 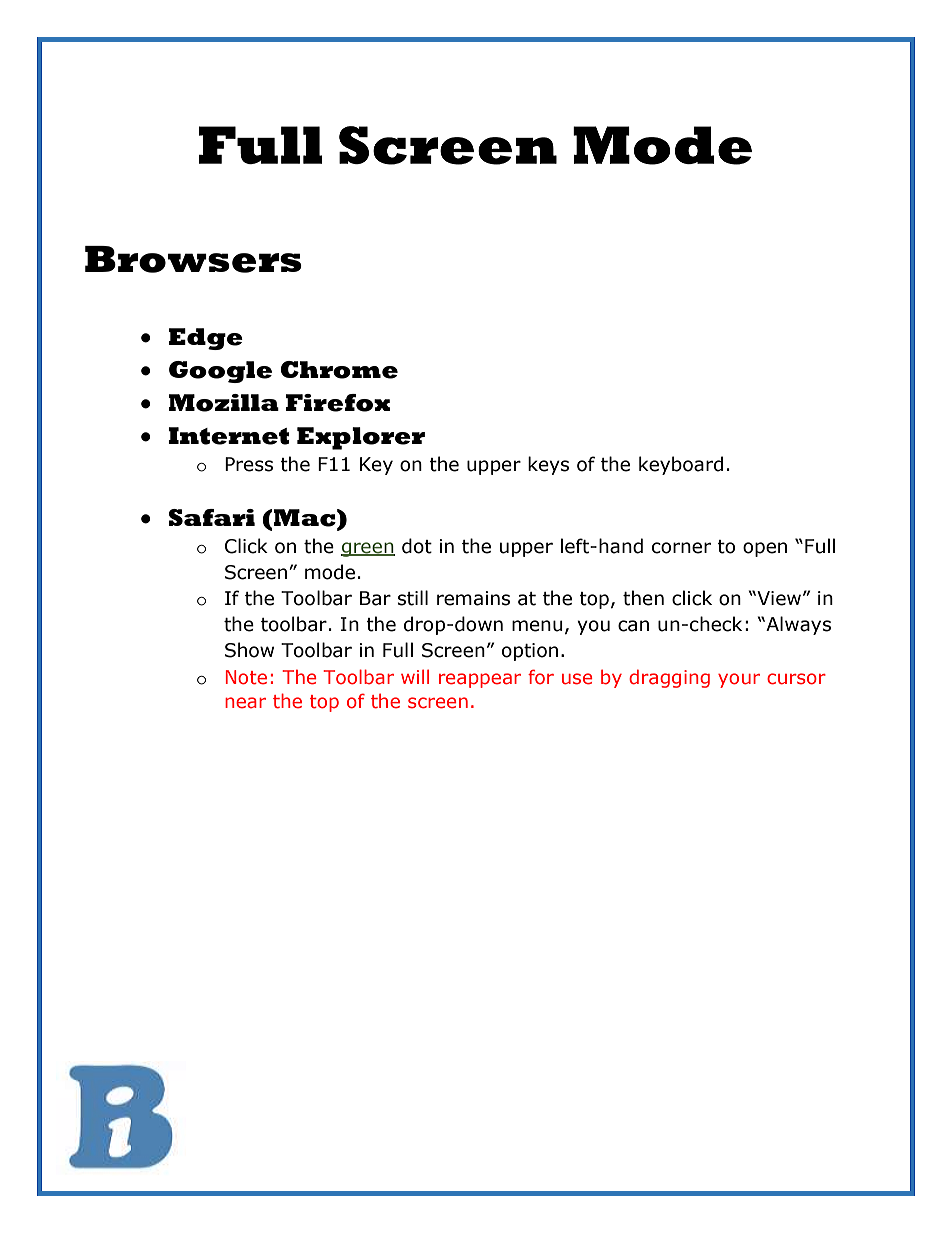 What do you see at coordinates (548, 465) in the screenshot?
I see `keys` at bounding box center [548, 465].
